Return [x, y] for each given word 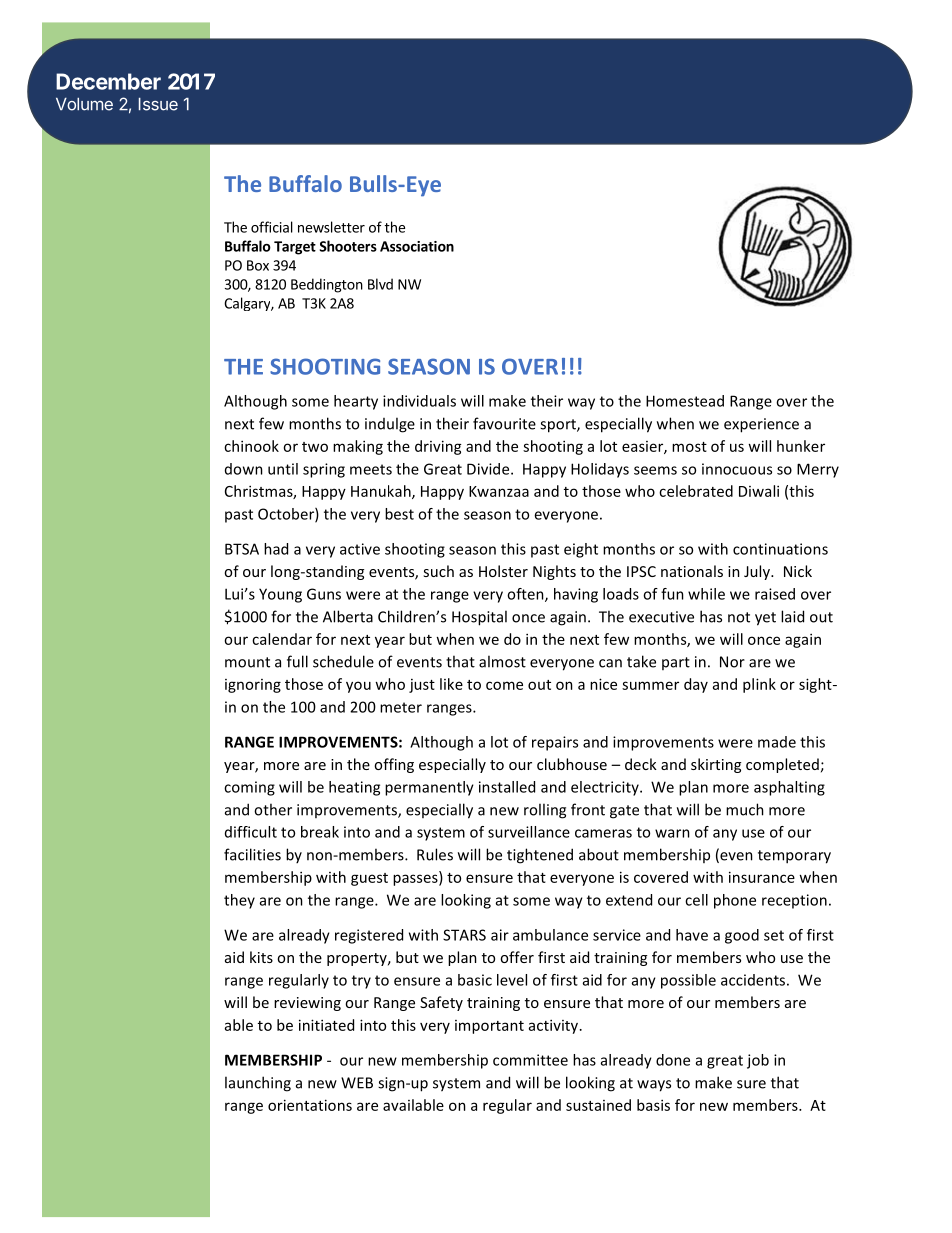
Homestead [685, 401]
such [438, 571]
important [489, 1027]
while [706, 594]
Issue [158, 104]
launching [258, 1084]
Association [417, 246]
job [758, 1061]
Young [280, 595]
